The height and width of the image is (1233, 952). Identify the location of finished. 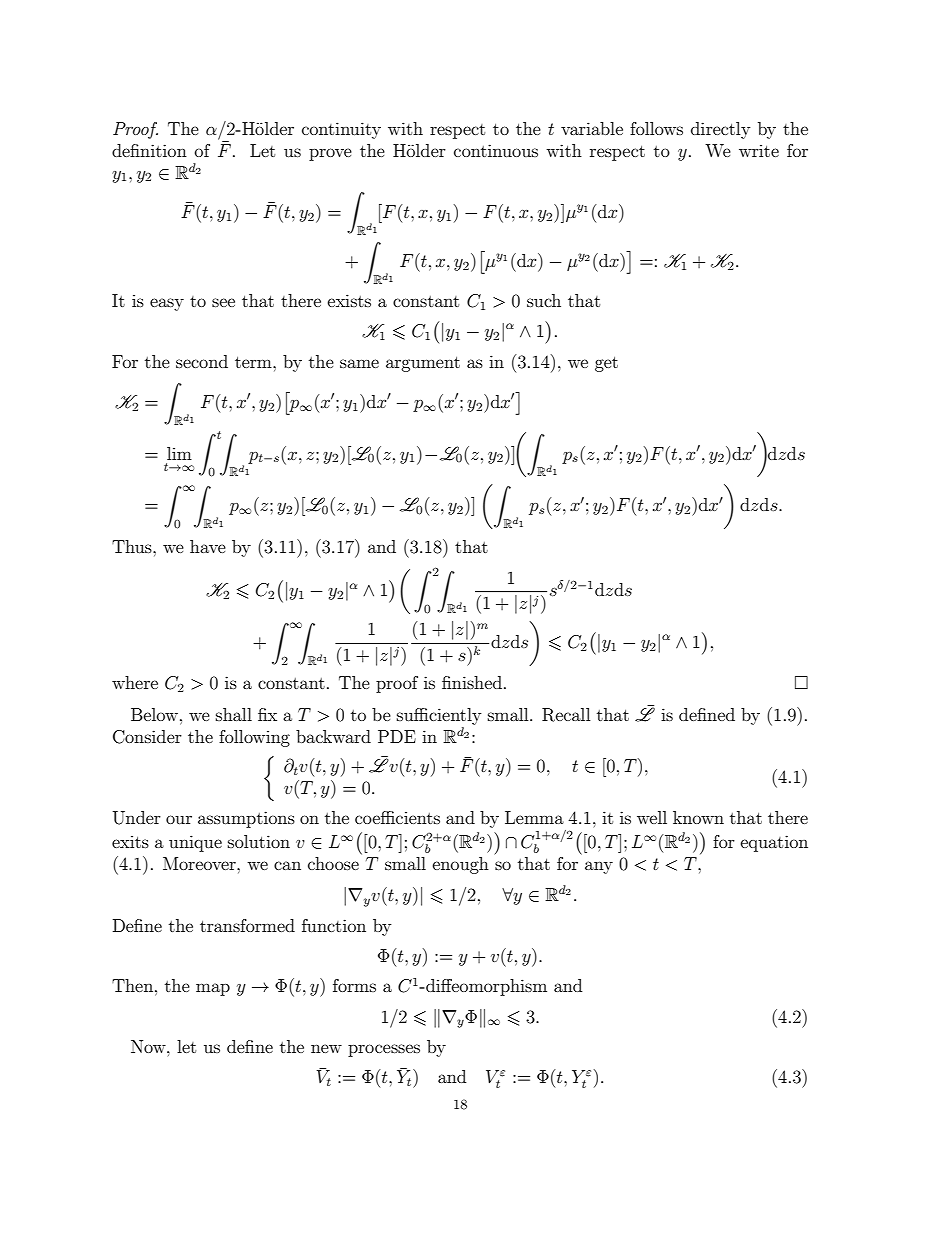
(473, 682).
